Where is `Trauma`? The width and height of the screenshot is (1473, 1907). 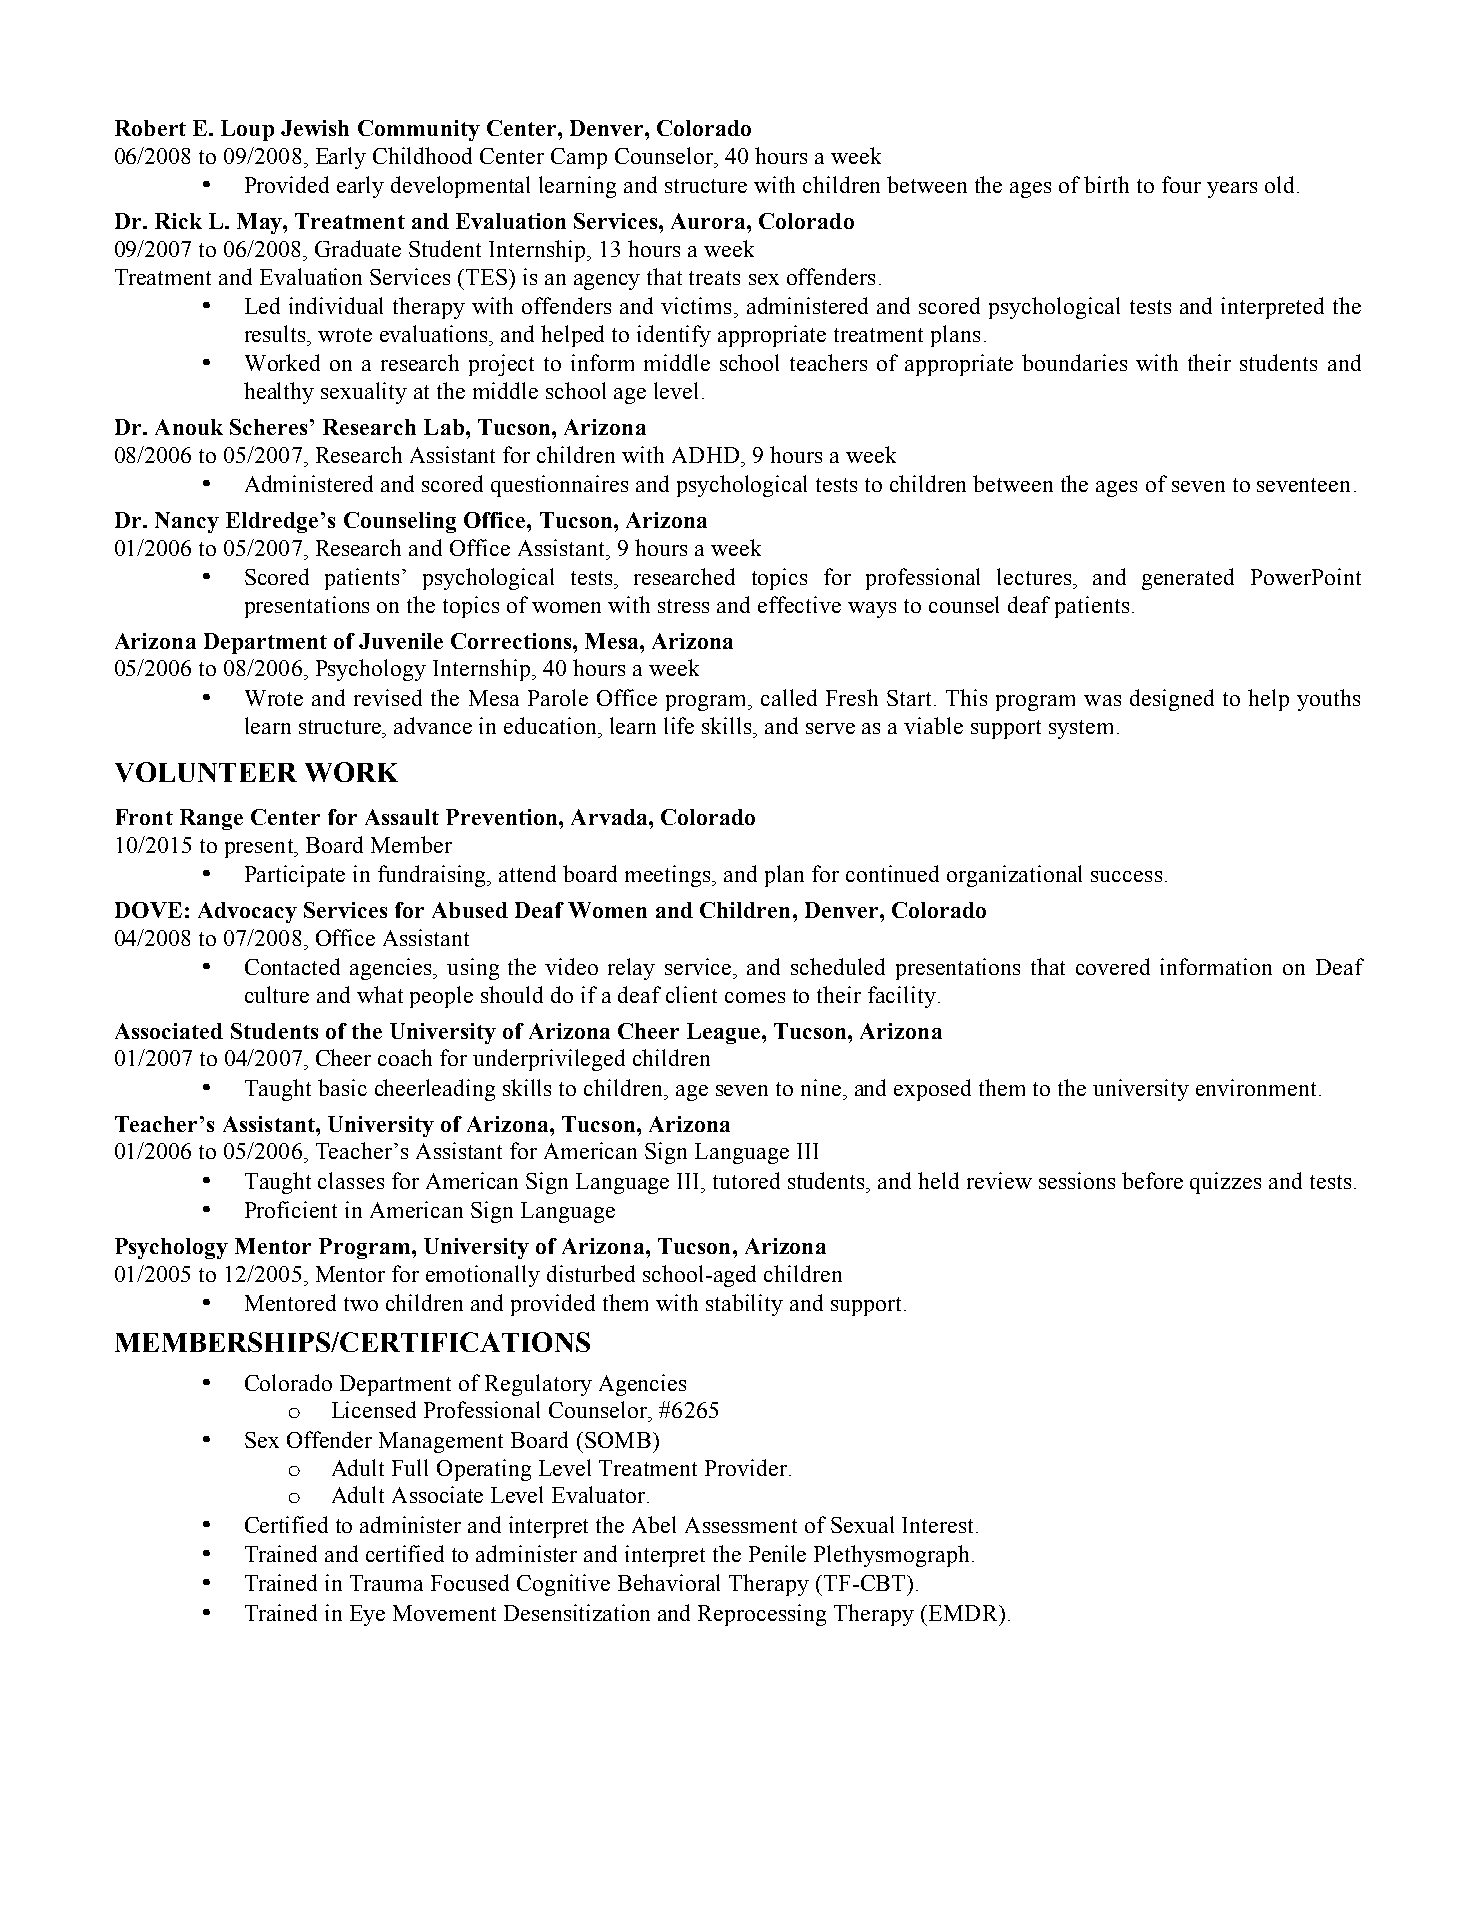
Trauma is located at coordinates (386, 1583).
